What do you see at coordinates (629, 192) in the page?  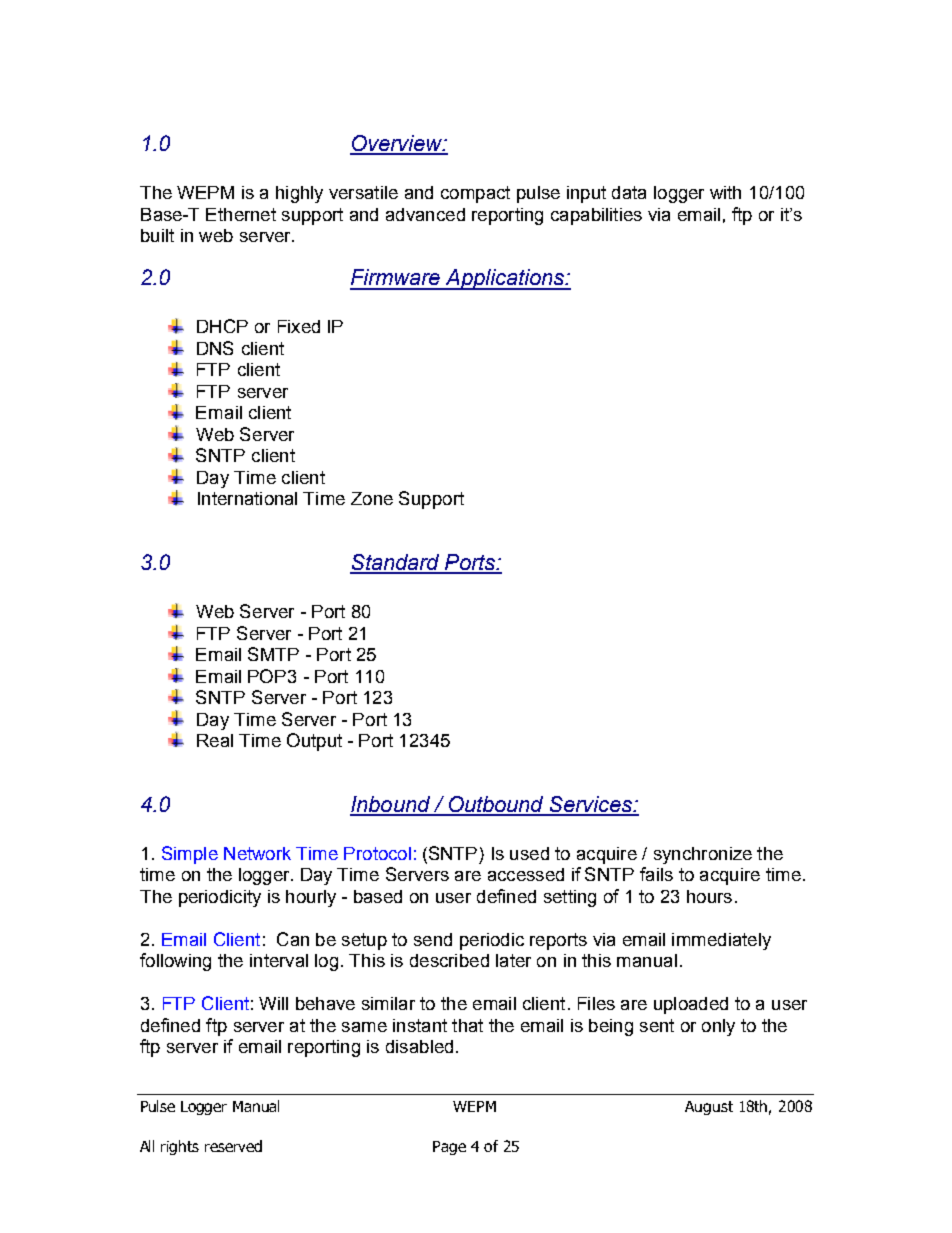 I see `data` at bounding box center [629, 192].
